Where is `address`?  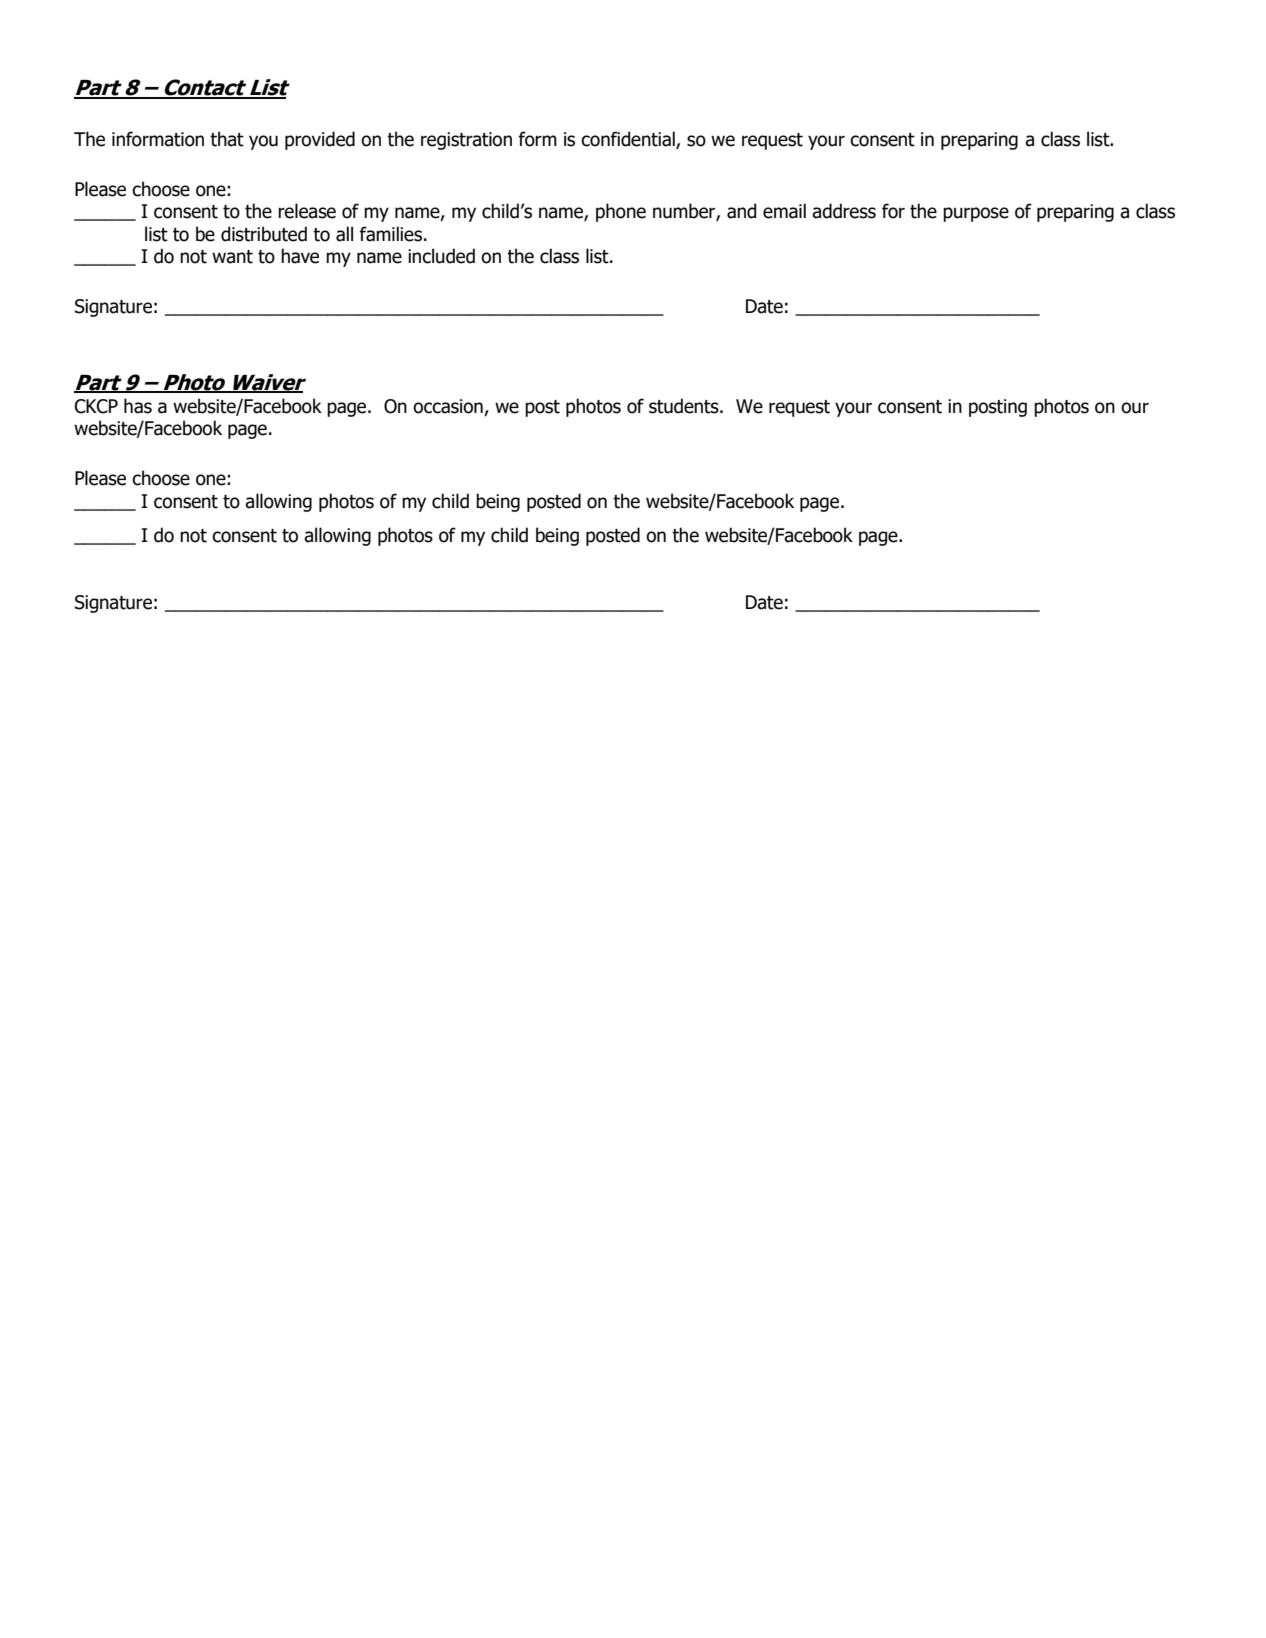 address is located at coordinates (844, 211).
